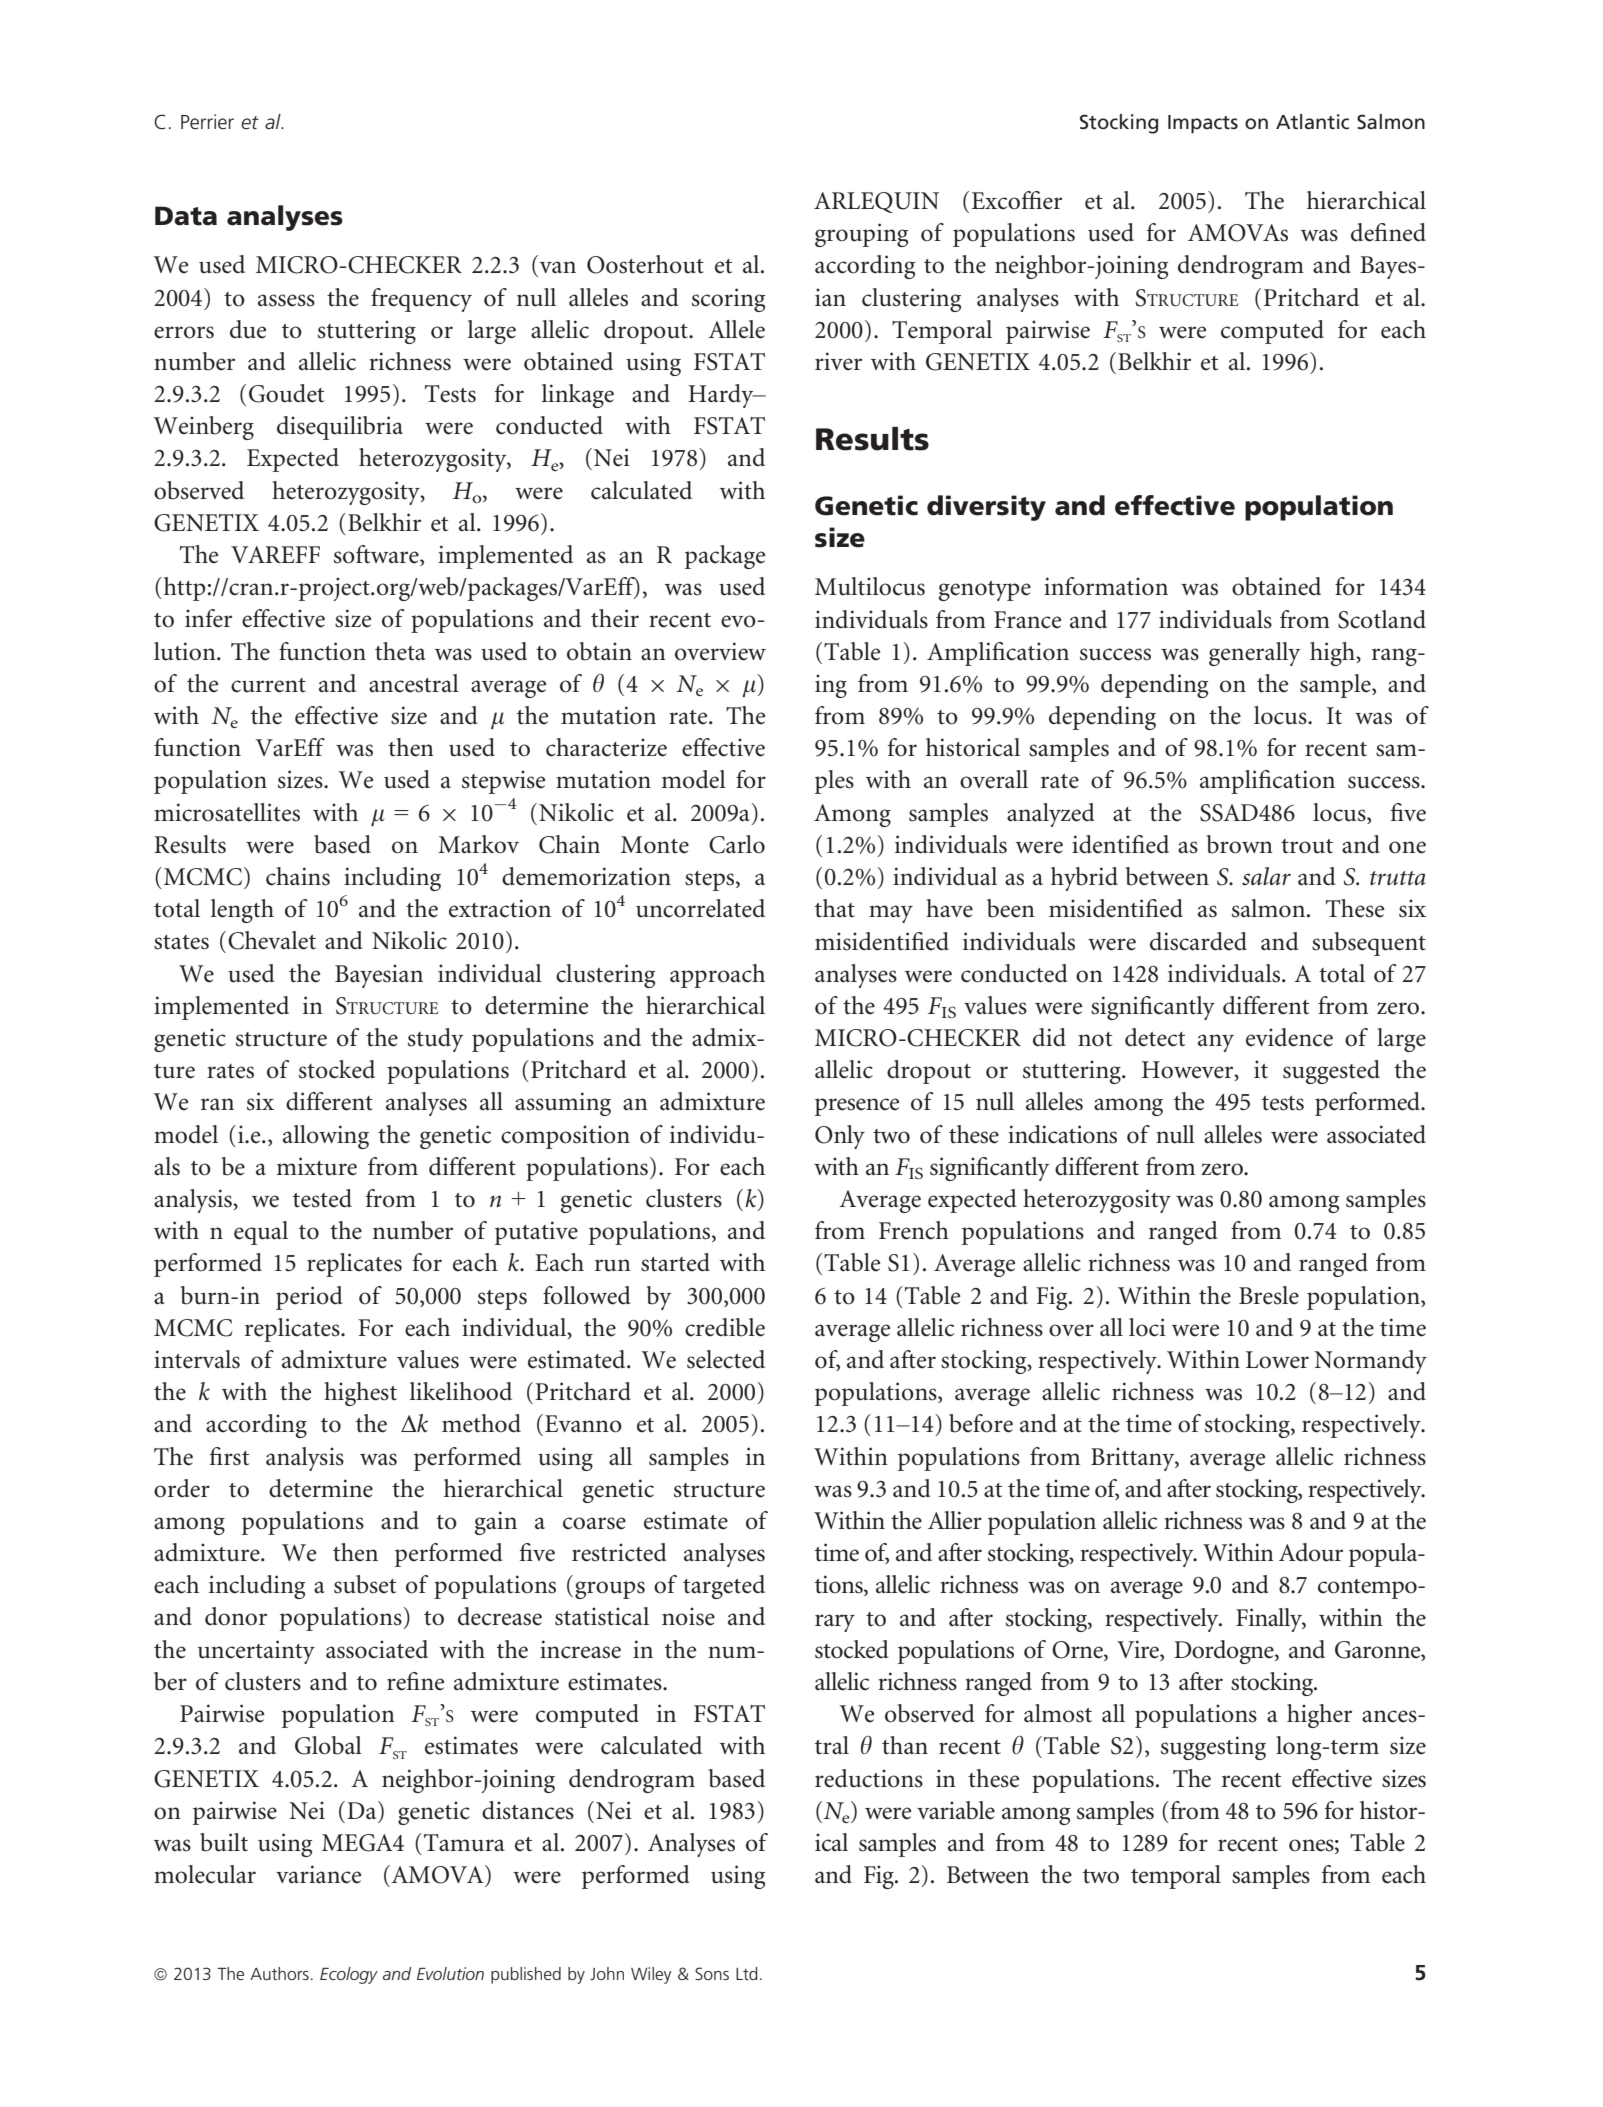 Image resolution: width=1603 pixels, height=2107 pixels. I want to click on evidence, so click(1289, 1037).
